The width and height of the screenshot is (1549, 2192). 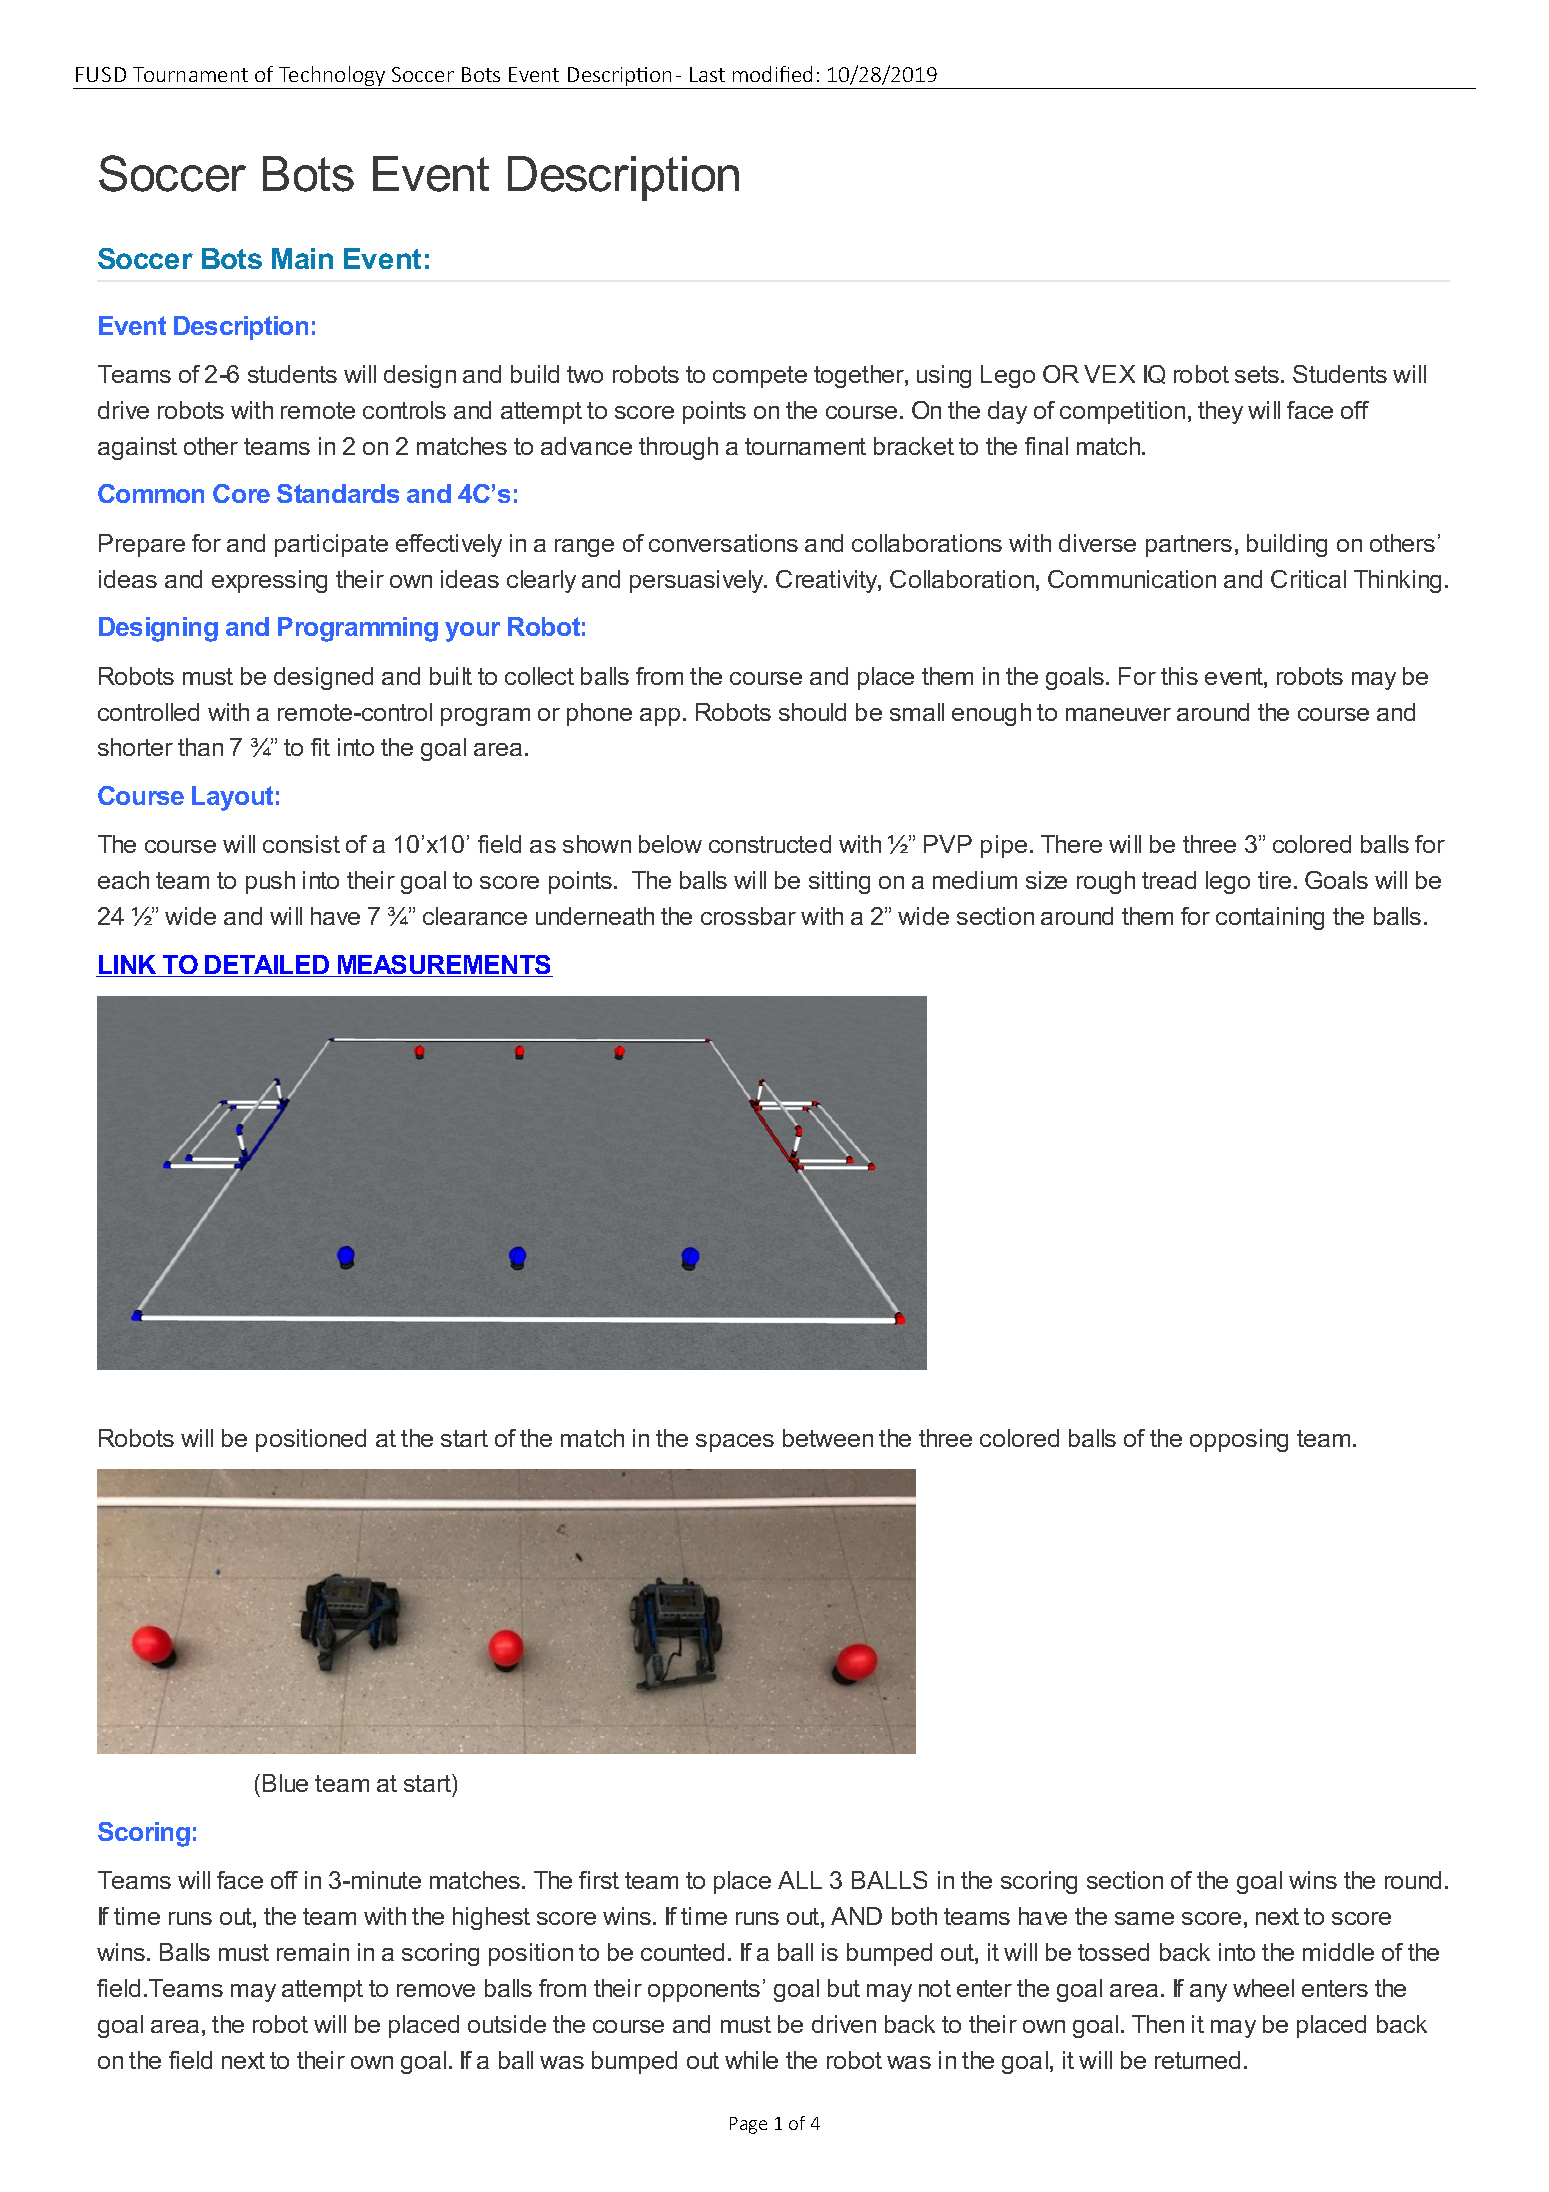 What do you see at coordinates (1258, 374) in the screenshot?
I see `sets` at bounding box center [1258, 374].
